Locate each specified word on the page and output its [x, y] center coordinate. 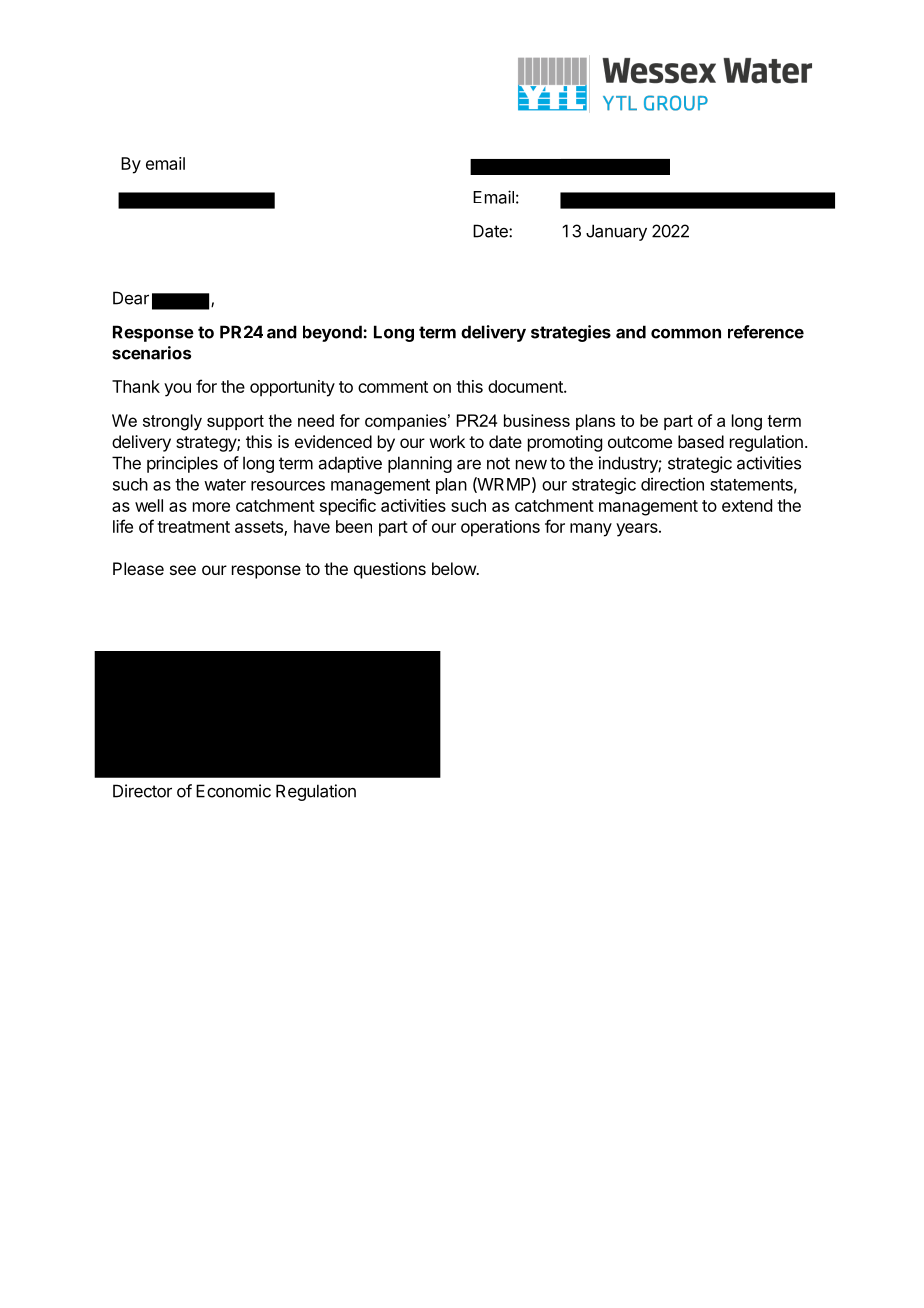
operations [500, 528]
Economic [233, 791]
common [686, 333]
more [211, 507]
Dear [131, 298]
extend [747, 505]
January [616, 232]
